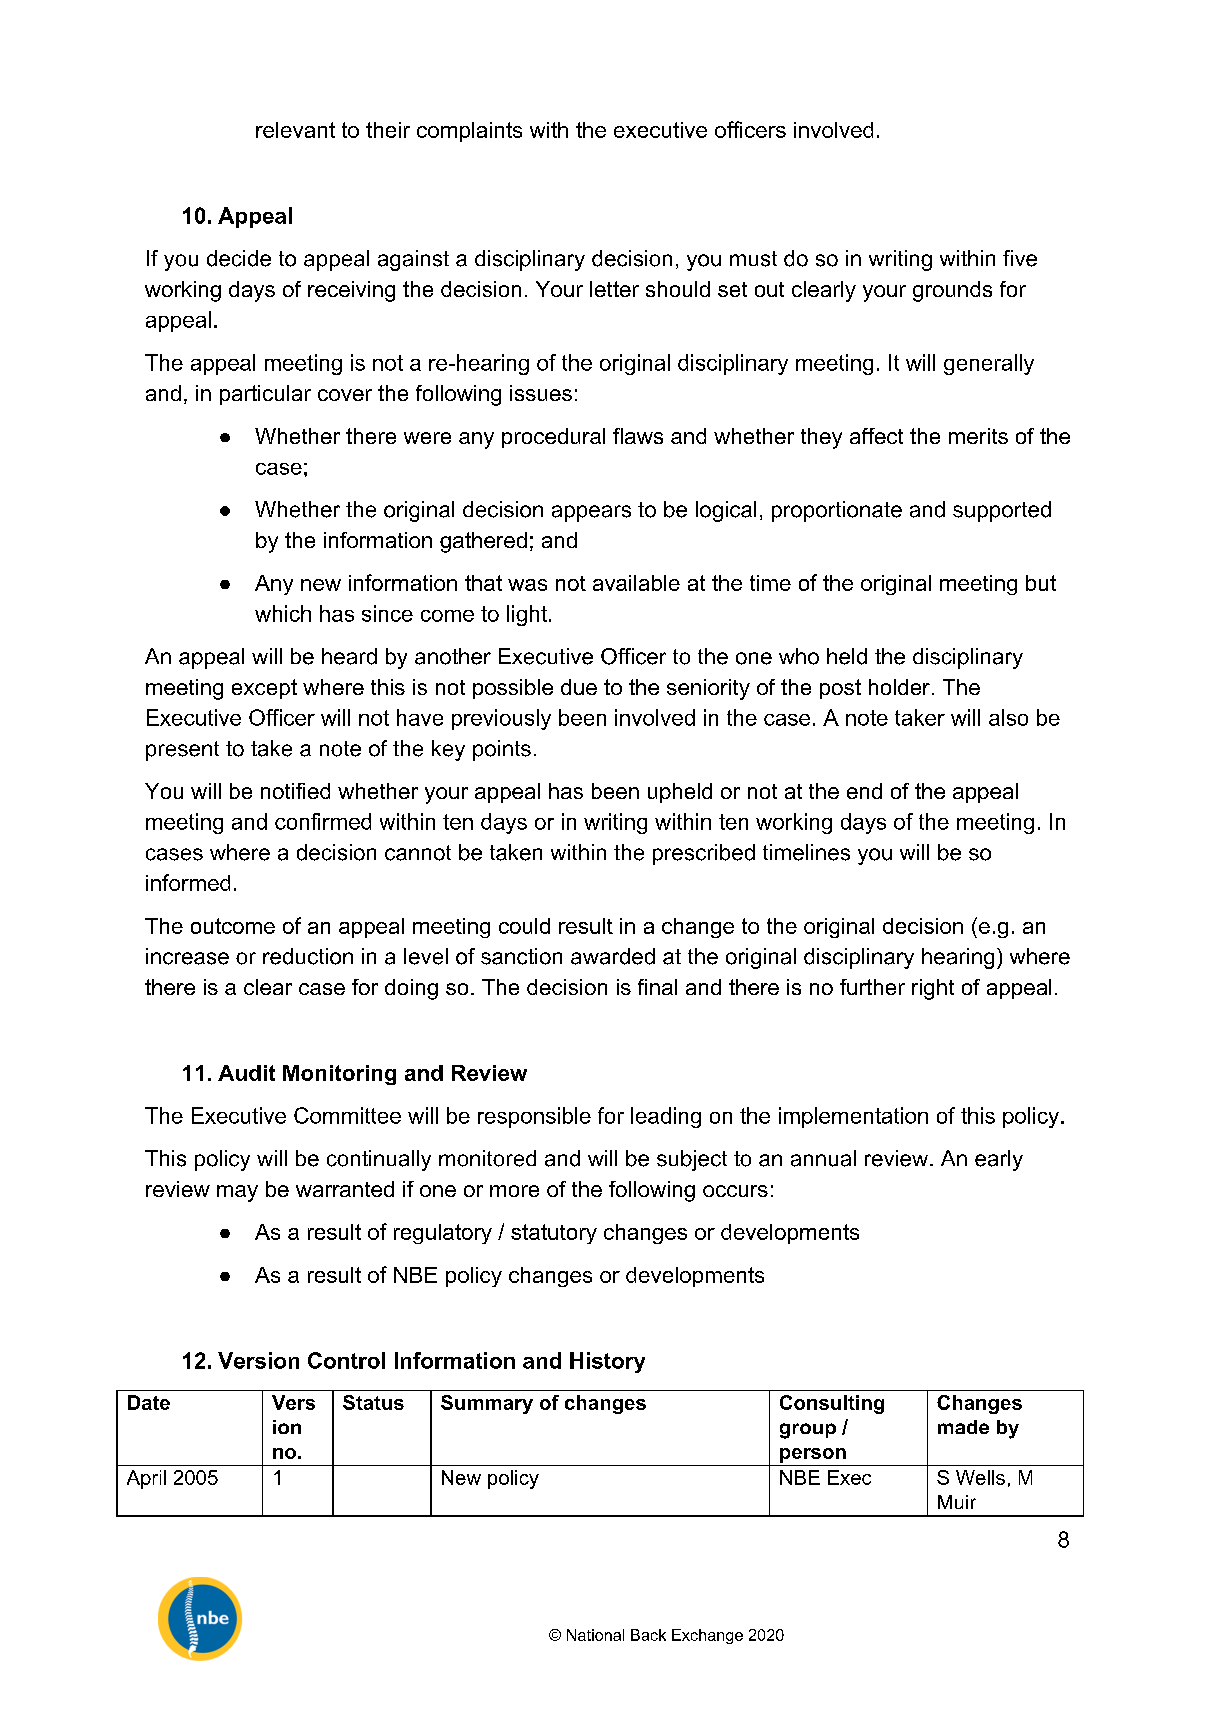 The width and height of the page is (1216, 1719). I want to click on complaints, so click(469, 132).
